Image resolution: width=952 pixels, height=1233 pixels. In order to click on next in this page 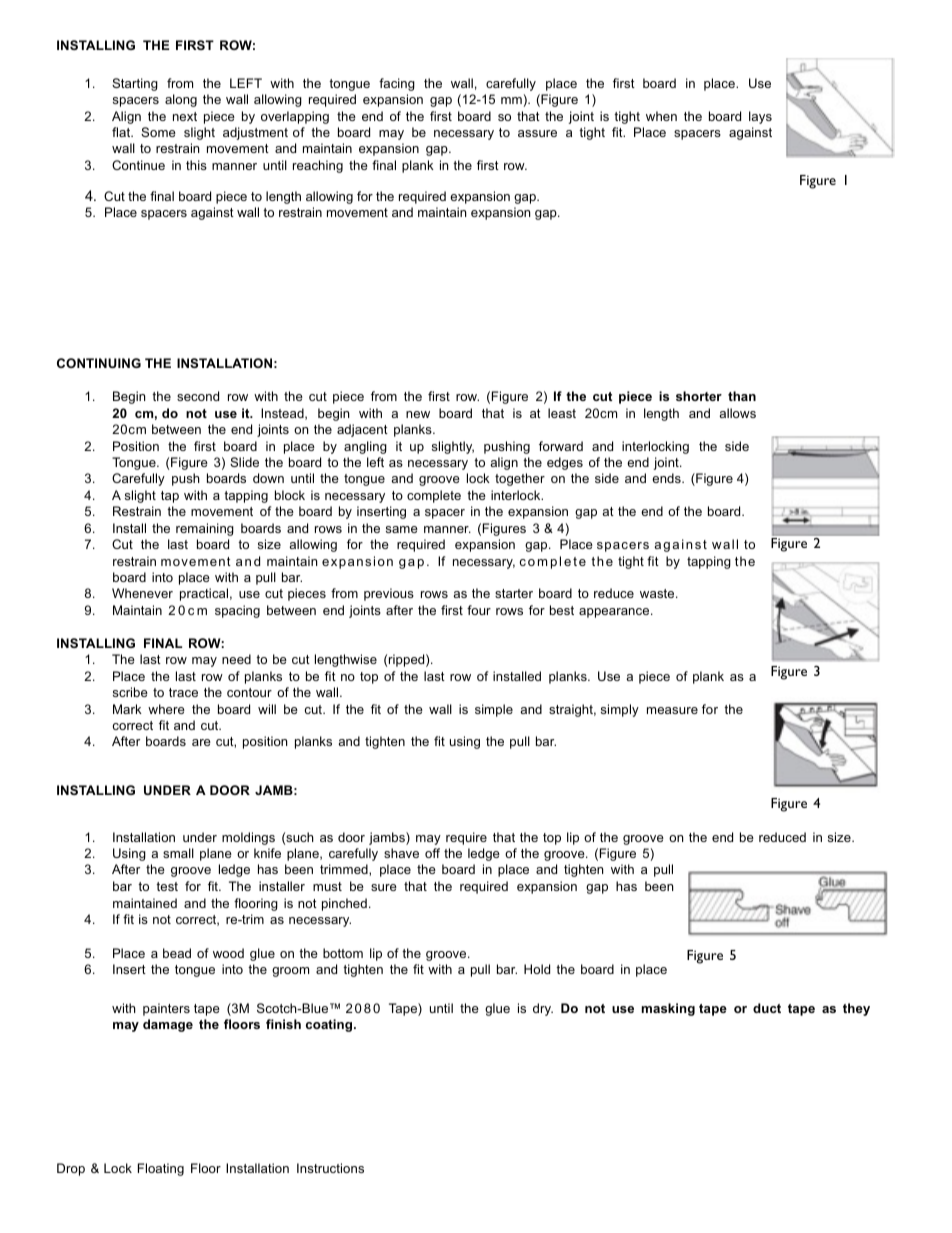, I will do `click(185, 116)`.
